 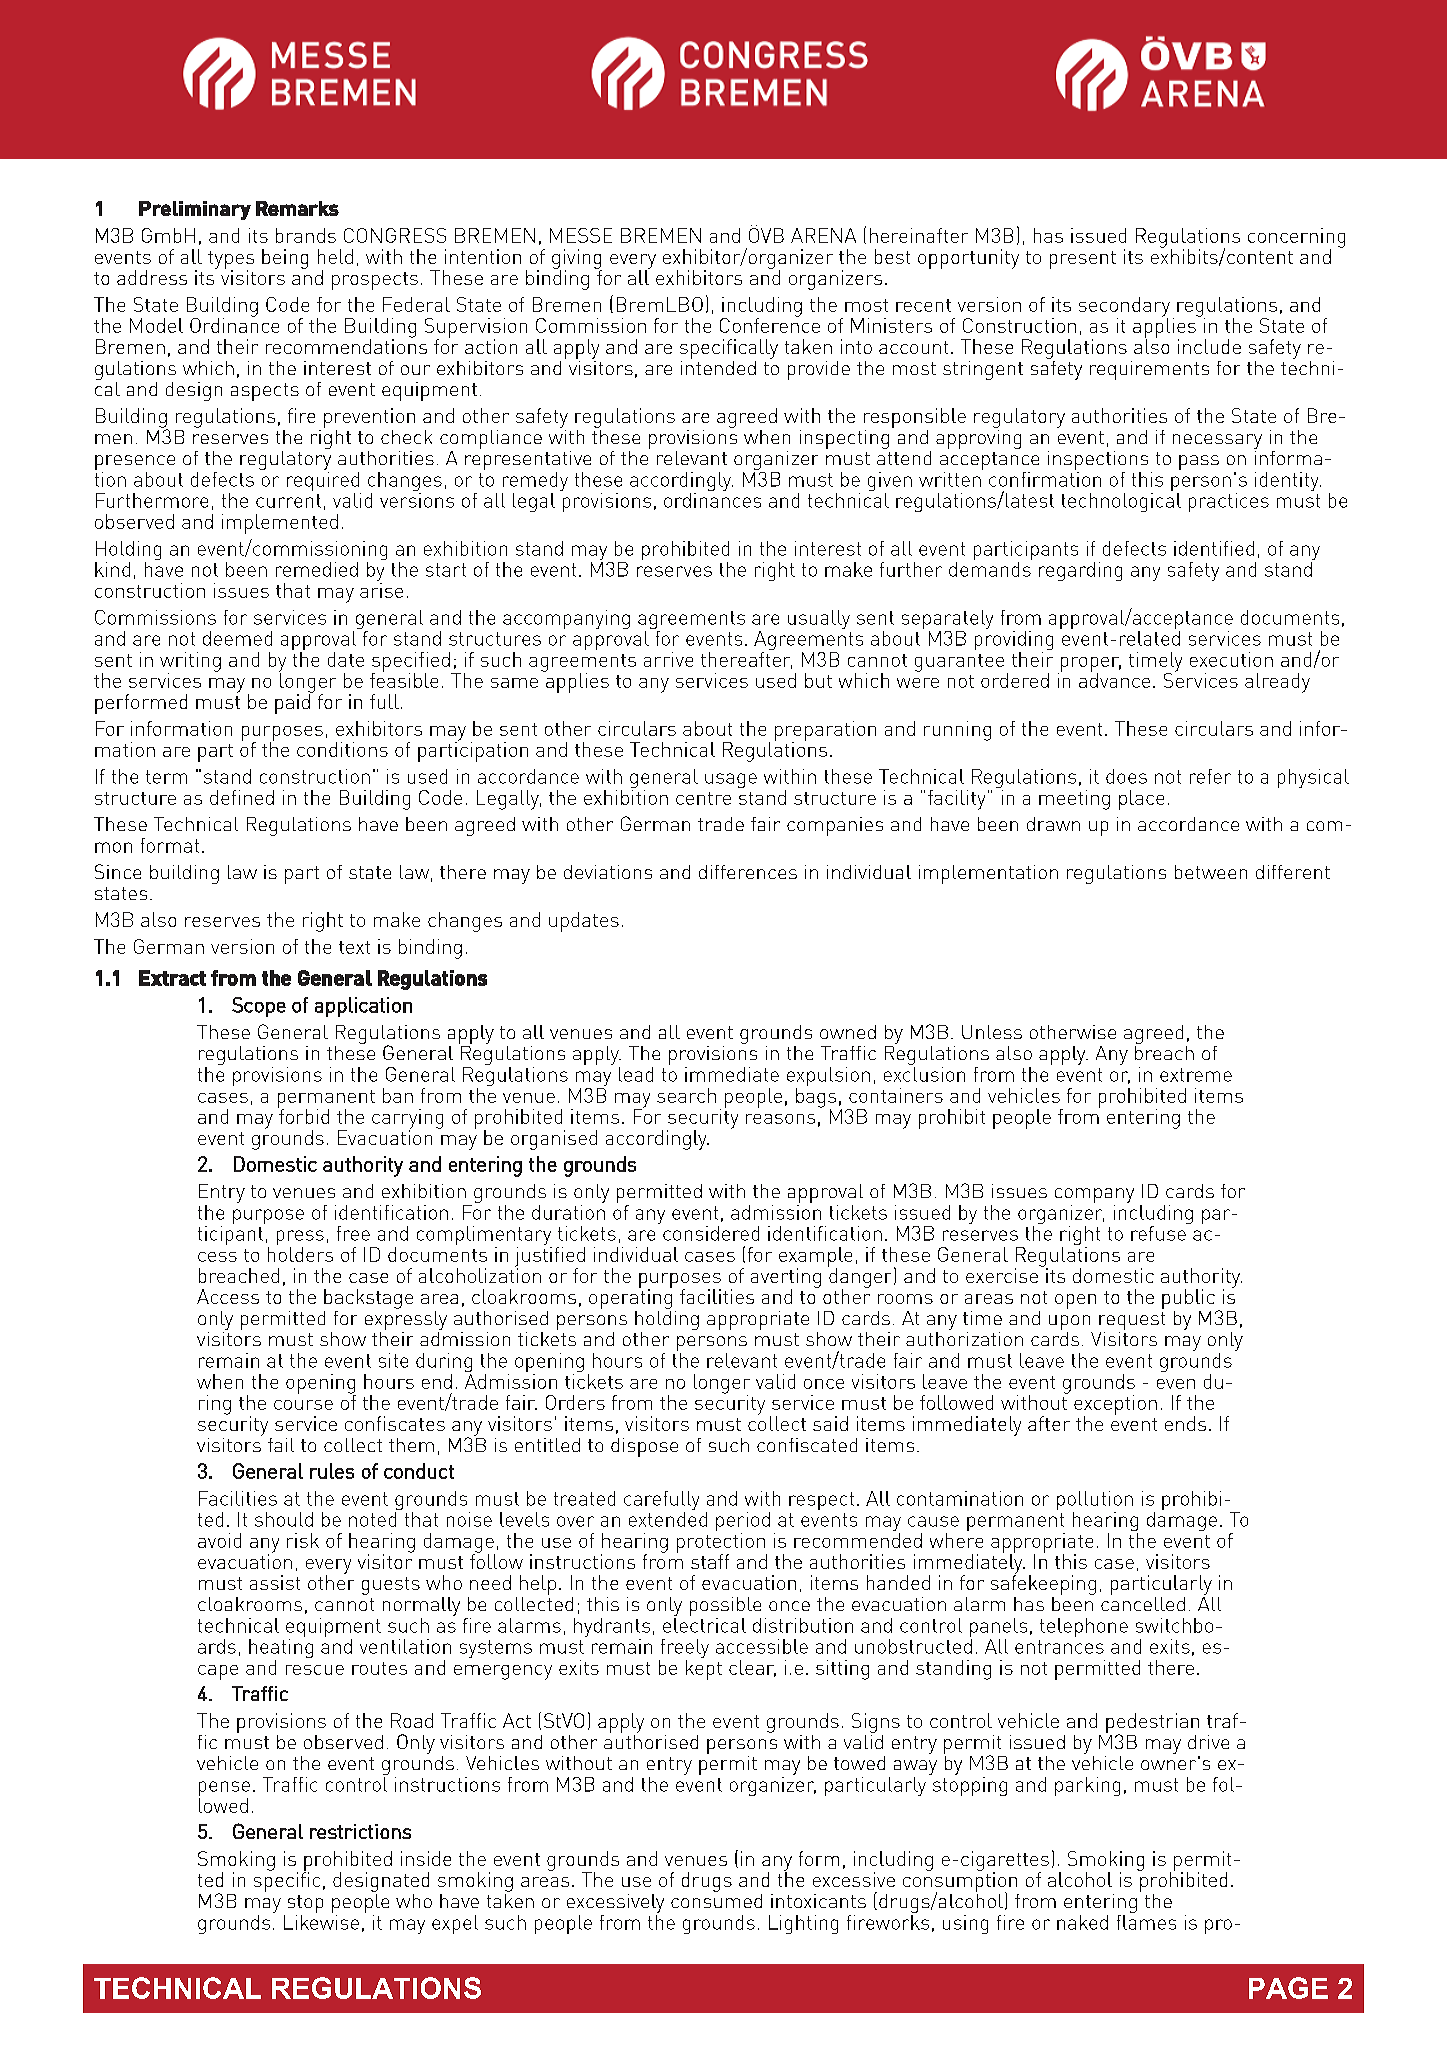 I want to click on flames, so click(x=1146, y=1921).
